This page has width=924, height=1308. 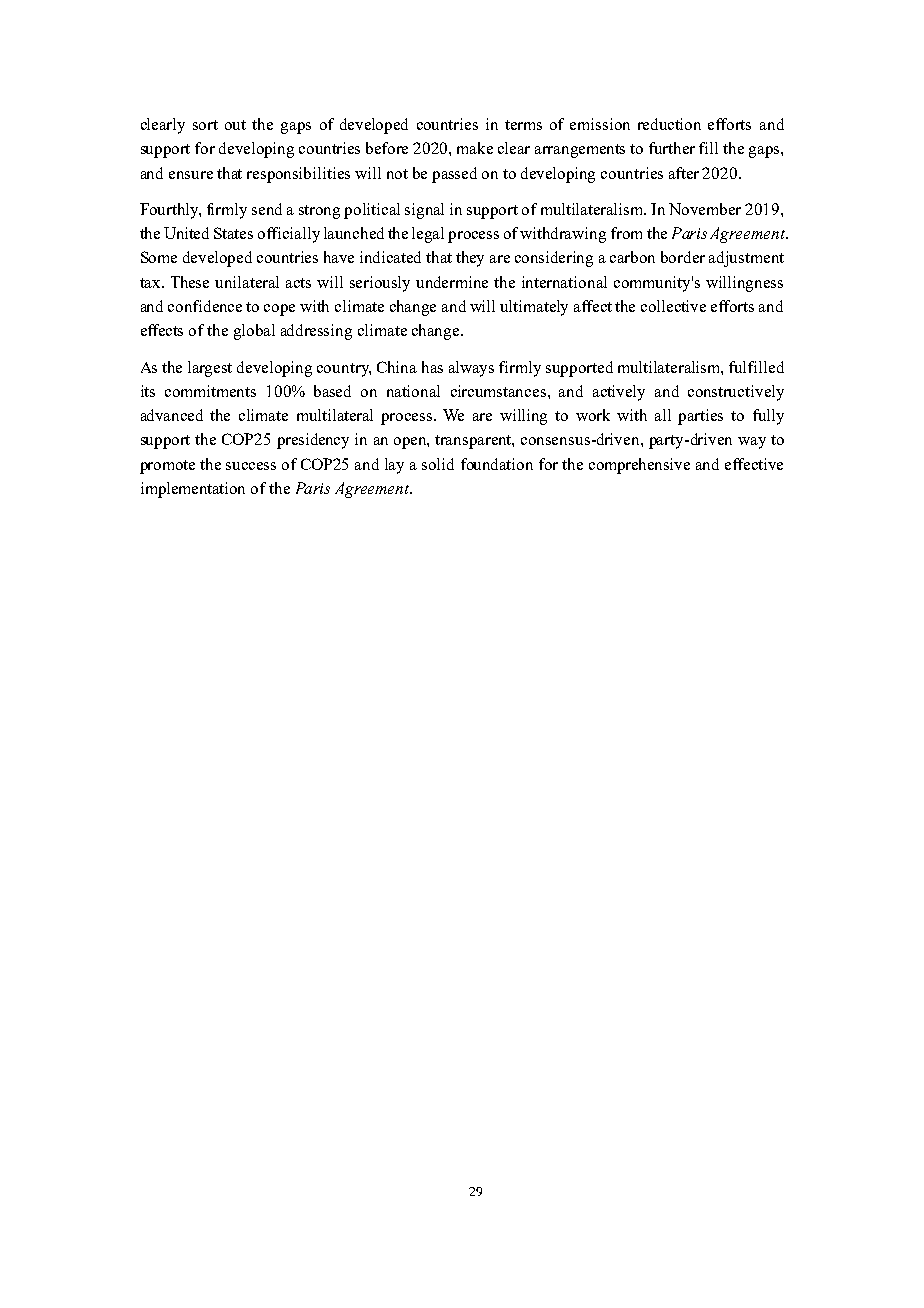 I want to click on implementation, so click(x=193, y=490).
